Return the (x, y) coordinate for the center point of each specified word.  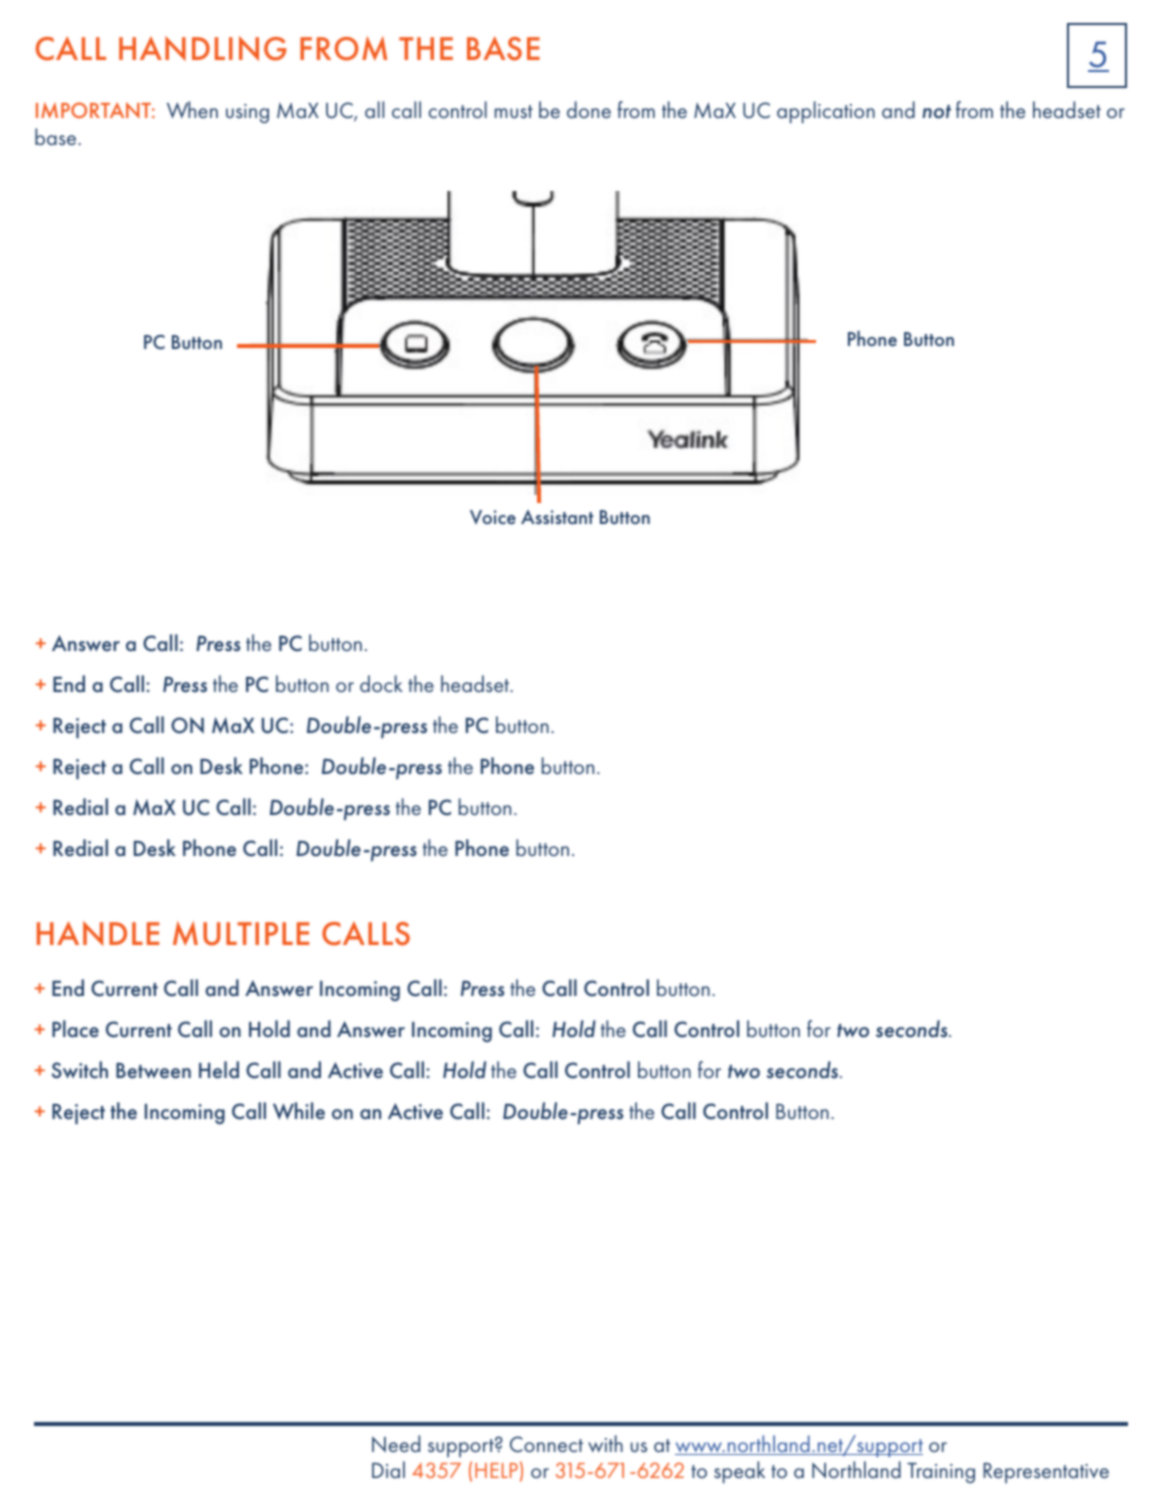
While (299, 1111)
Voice (493, 517)
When (192, 109)
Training (941, 1473)
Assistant (557, 517)
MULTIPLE (241, 933)
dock (381, 683)
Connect (546, 1444)
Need (396, 1443)
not (936, 112)
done (589, 109)
